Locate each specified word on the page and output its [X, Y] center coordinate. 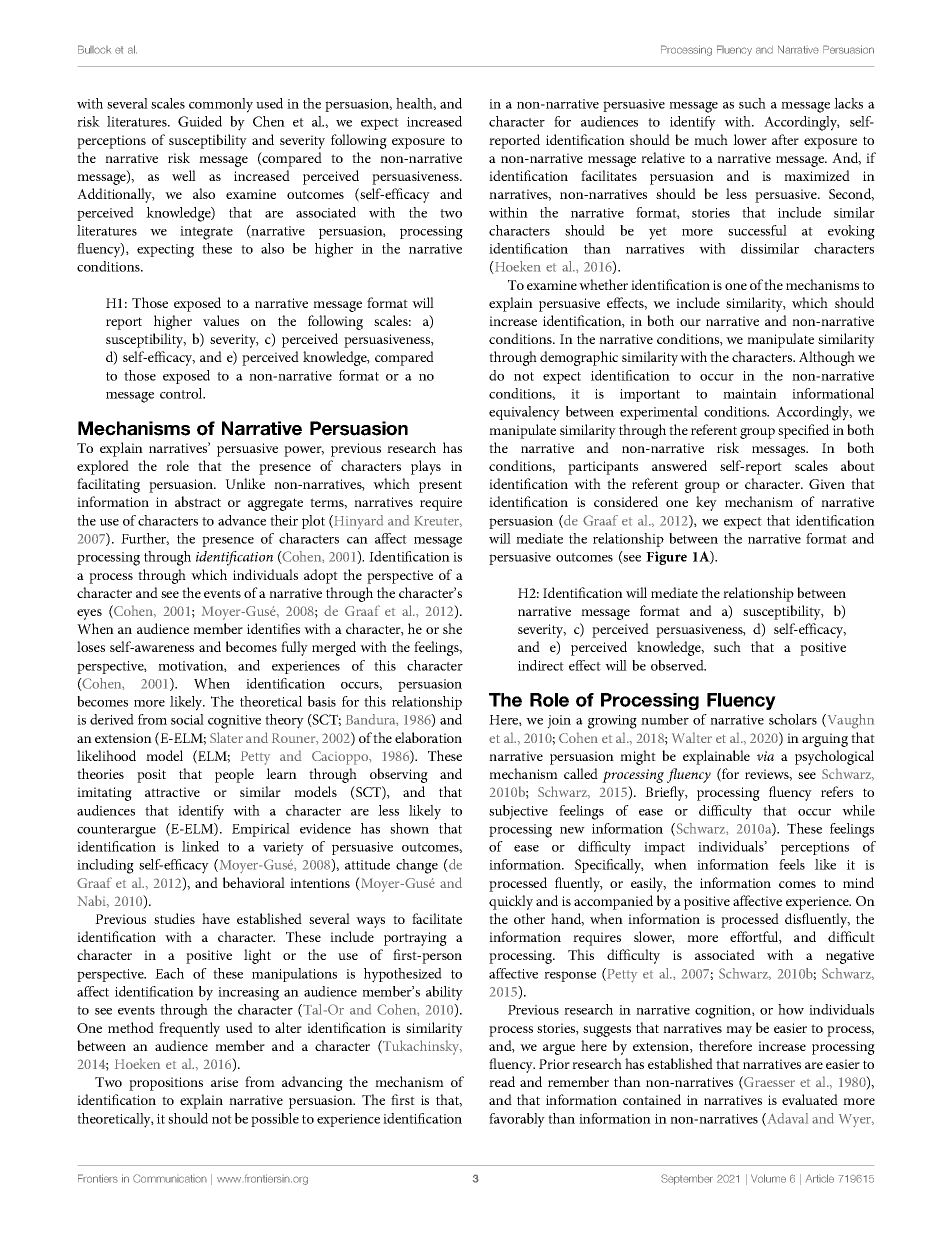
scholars [793, 719]
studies [174, 918]
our [690, 322]
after [785, 139]
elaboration [428, 737]
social [187, 719]
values [221, 320]
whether [603, 284]
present [440, 486]
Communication [170, 1178]
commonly [221, 105]
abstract [198, 501]
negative [850, 957]
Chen [269, 121]
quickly [511, 902]
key [706, 503]
